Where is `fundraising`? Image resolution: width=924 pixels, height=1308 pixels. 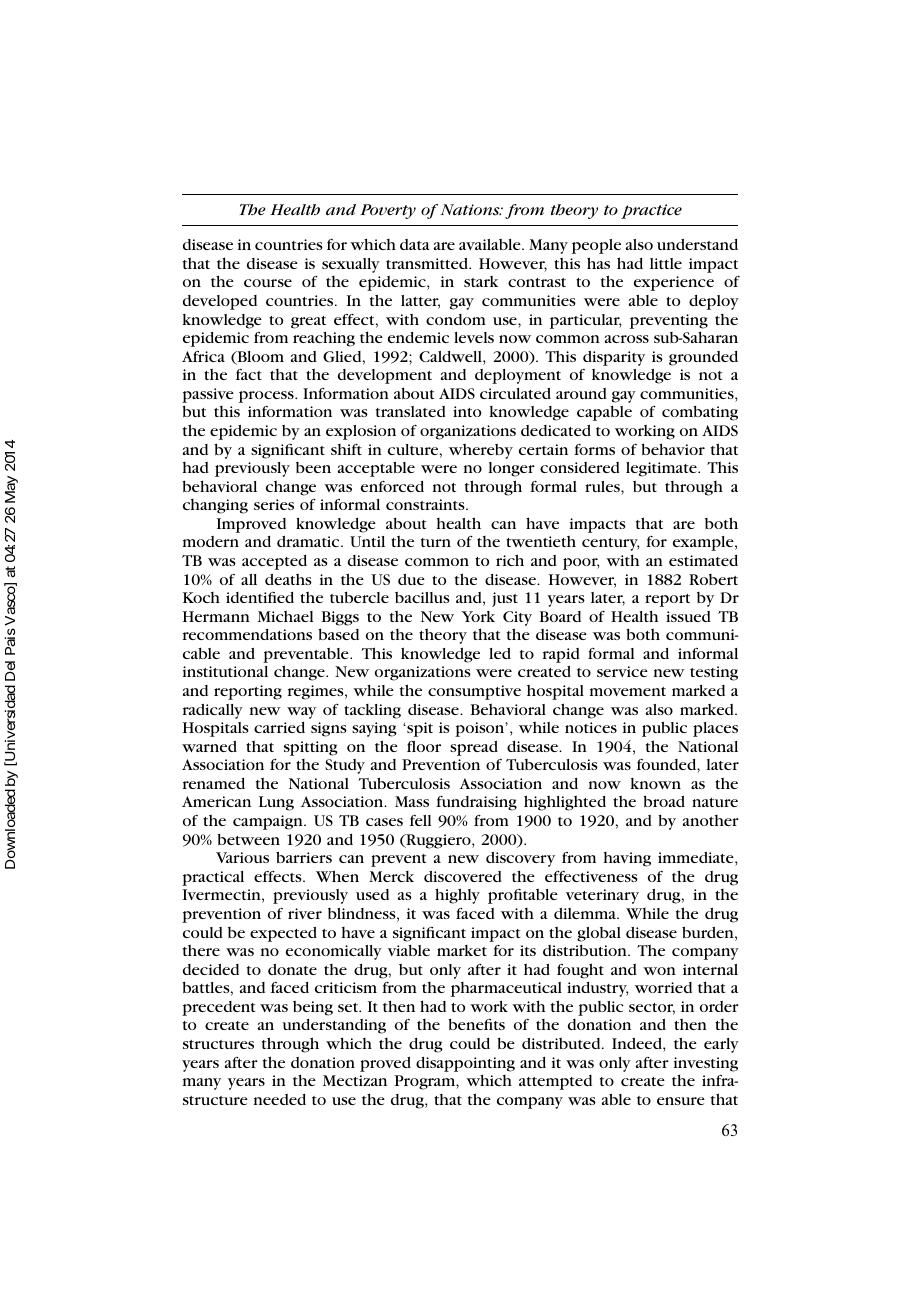
fundraising is located at coordinates (476, 803).
